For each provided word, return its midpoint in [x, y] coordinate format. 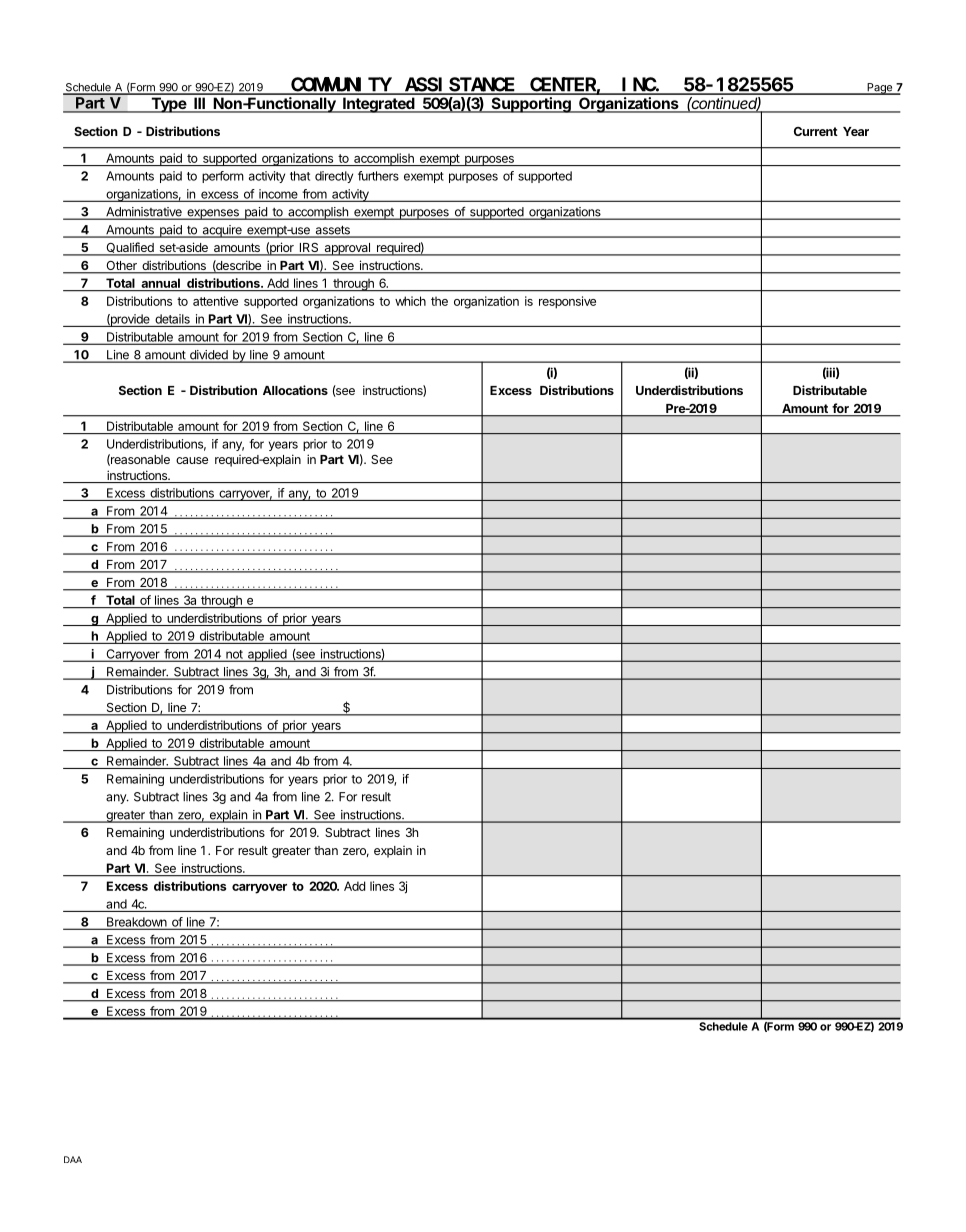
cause [192, 460]
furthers [378, 176]
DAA [73, 1159]
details [172, 319]
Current [816, 131]
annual [161, 283]
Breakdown [137, 923]
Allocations [295, 390]
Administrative [144, 213]
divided [208, 356]
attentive [215, 301]
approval [347, 249]
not [234, 655]
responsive [567, 302]
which [410, 301]
